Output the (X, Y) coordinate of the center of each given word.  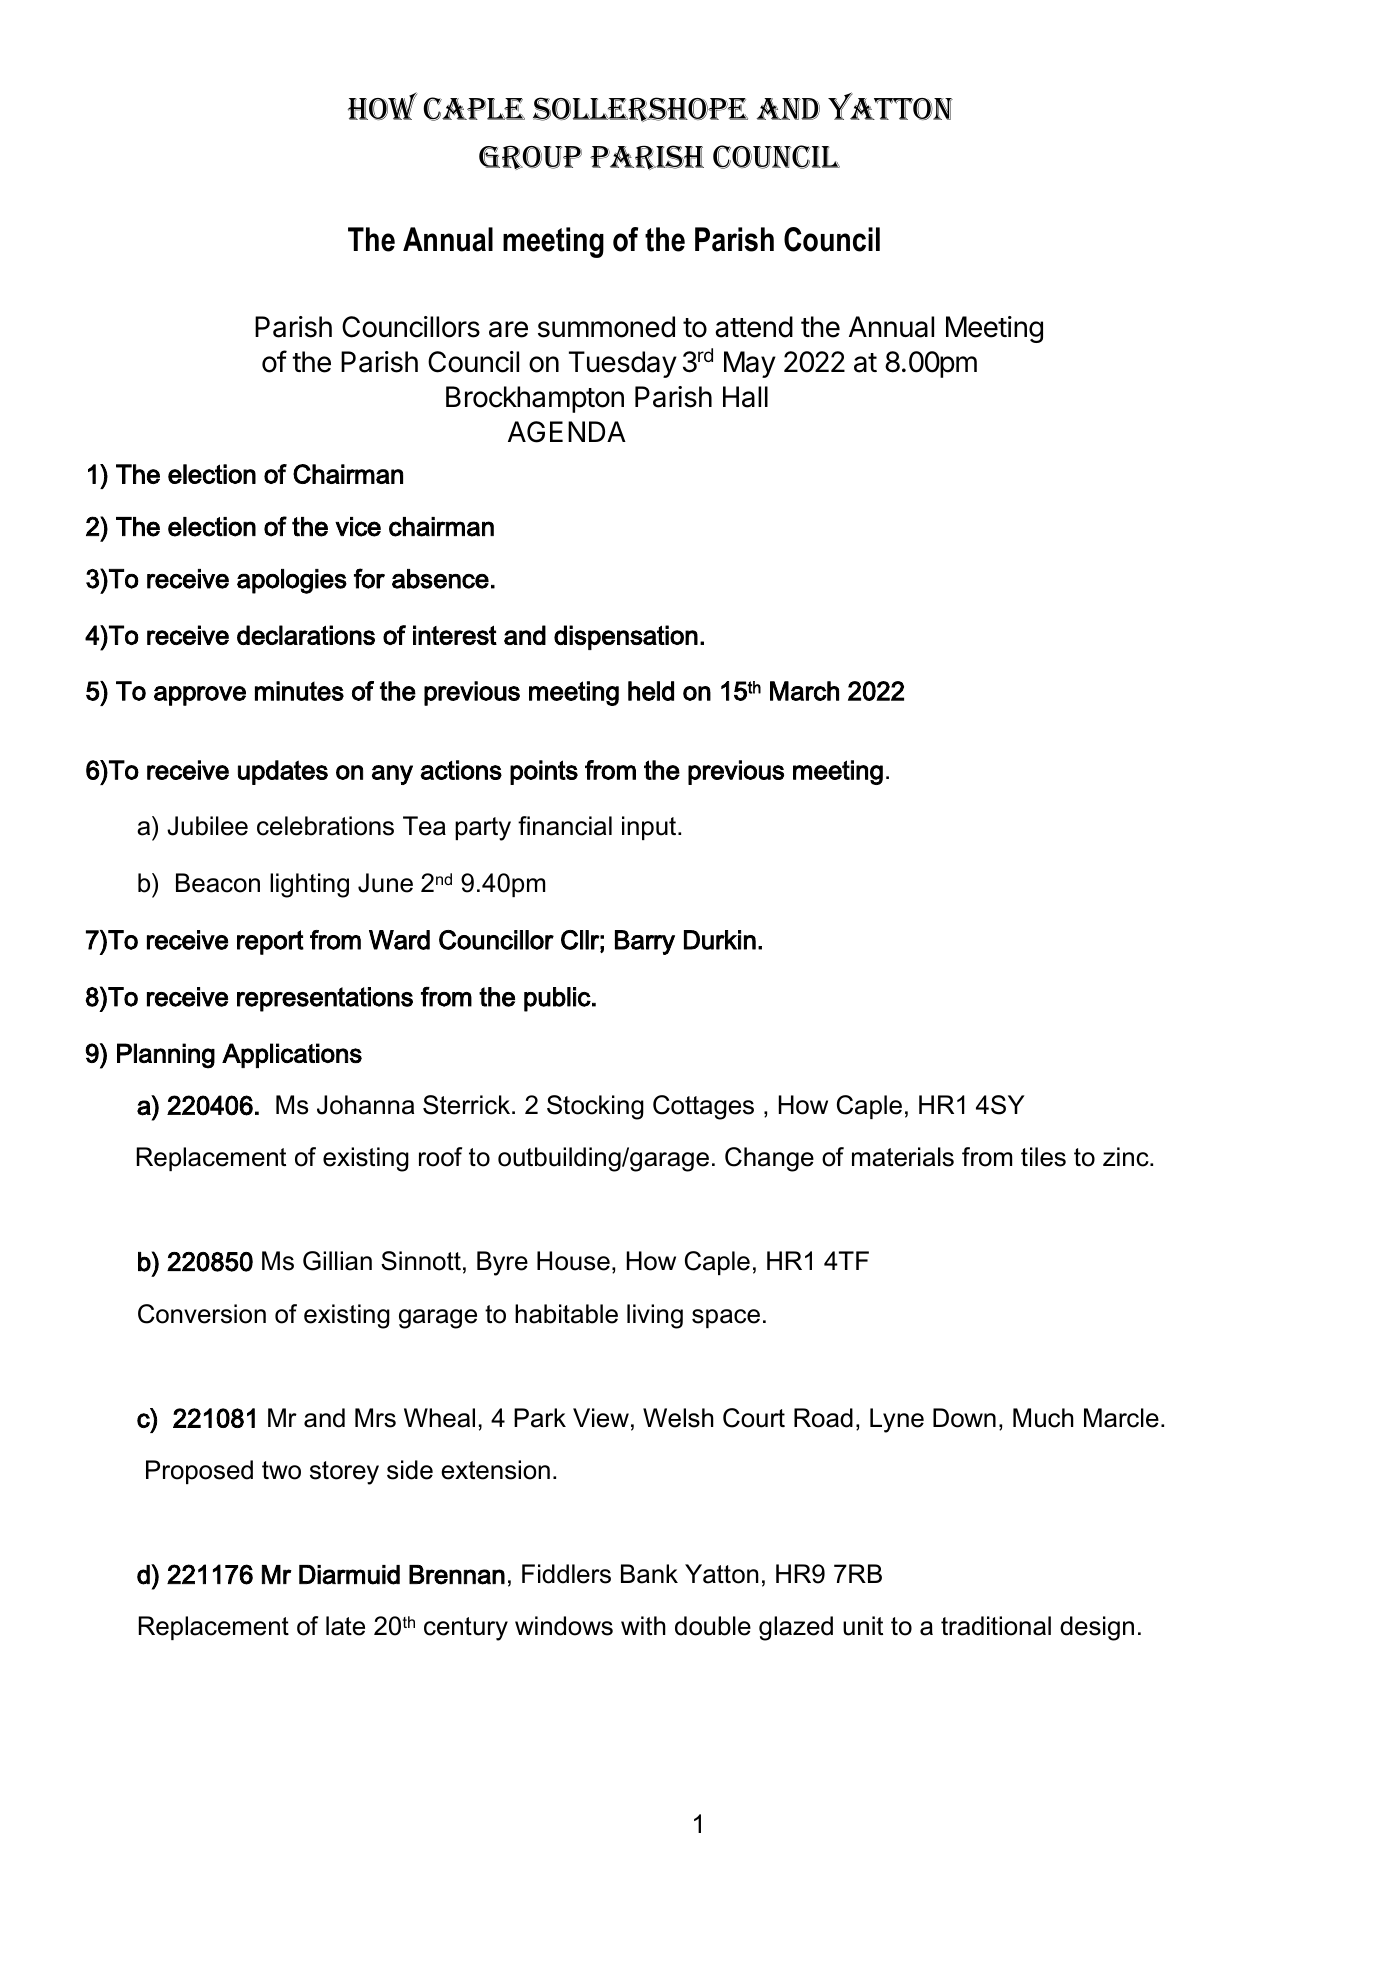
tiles (1043, 1157)
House (573, 1261)
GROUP (530, 157)
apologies (292, 581)
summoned (606, 327)
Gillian (337, 1261)
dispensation (626, 637)
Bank (649, 1574)
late (345, 1626)
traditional (996, 1626)
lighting (309, 885)
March (804, 691)
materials (903, 1157)
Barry (645, 942)
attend (754, 327)
